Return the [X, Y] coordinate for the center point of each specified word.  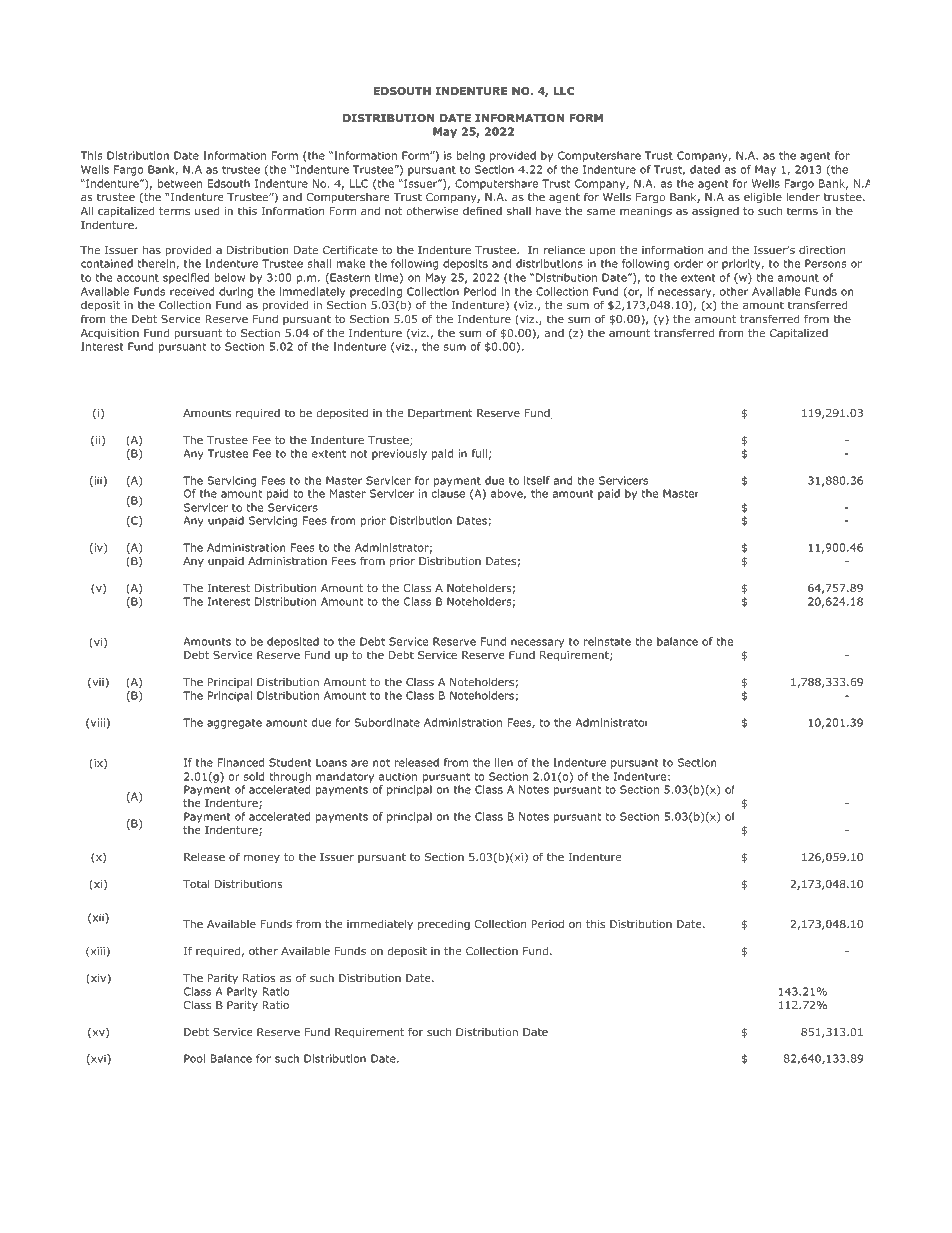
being [470, 156]
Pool [194, 1058]
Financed [241, 762]
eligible [763, 198]
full [479, 453]
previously [399, 454]
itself [537, 480]
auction [398, 776]
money [262, 859]
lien [504, 762]
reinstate [607, 641]
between [180, 183]
